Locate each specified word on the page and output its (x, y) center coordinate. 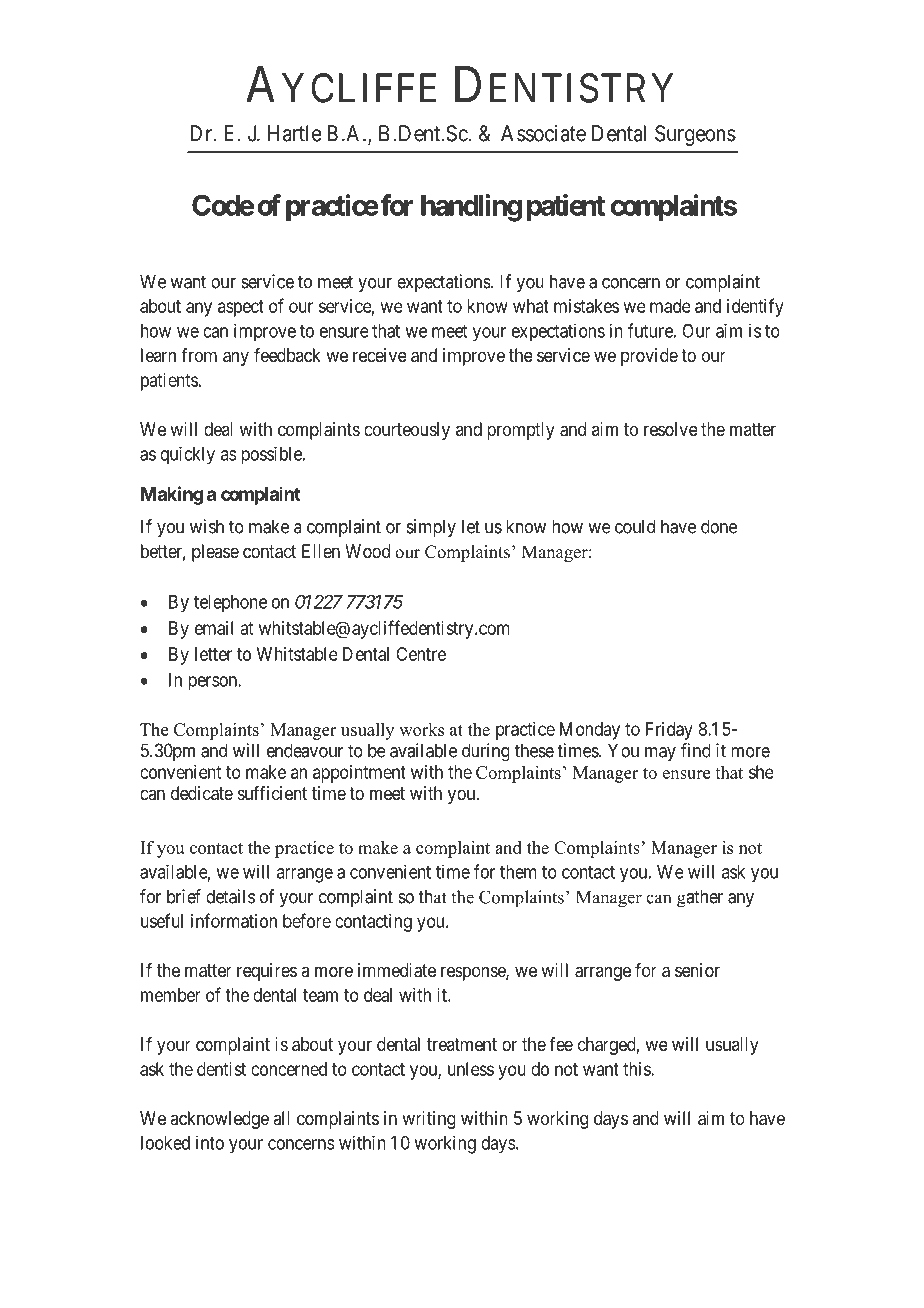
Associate (543, 133)
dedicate (202, 793)
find (696, 750)
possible (272, 456)
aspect (241, 308)
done (719, 526)
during (486, 752)
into (210, 1143)
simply (431, 528)
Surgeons (695, 135)
